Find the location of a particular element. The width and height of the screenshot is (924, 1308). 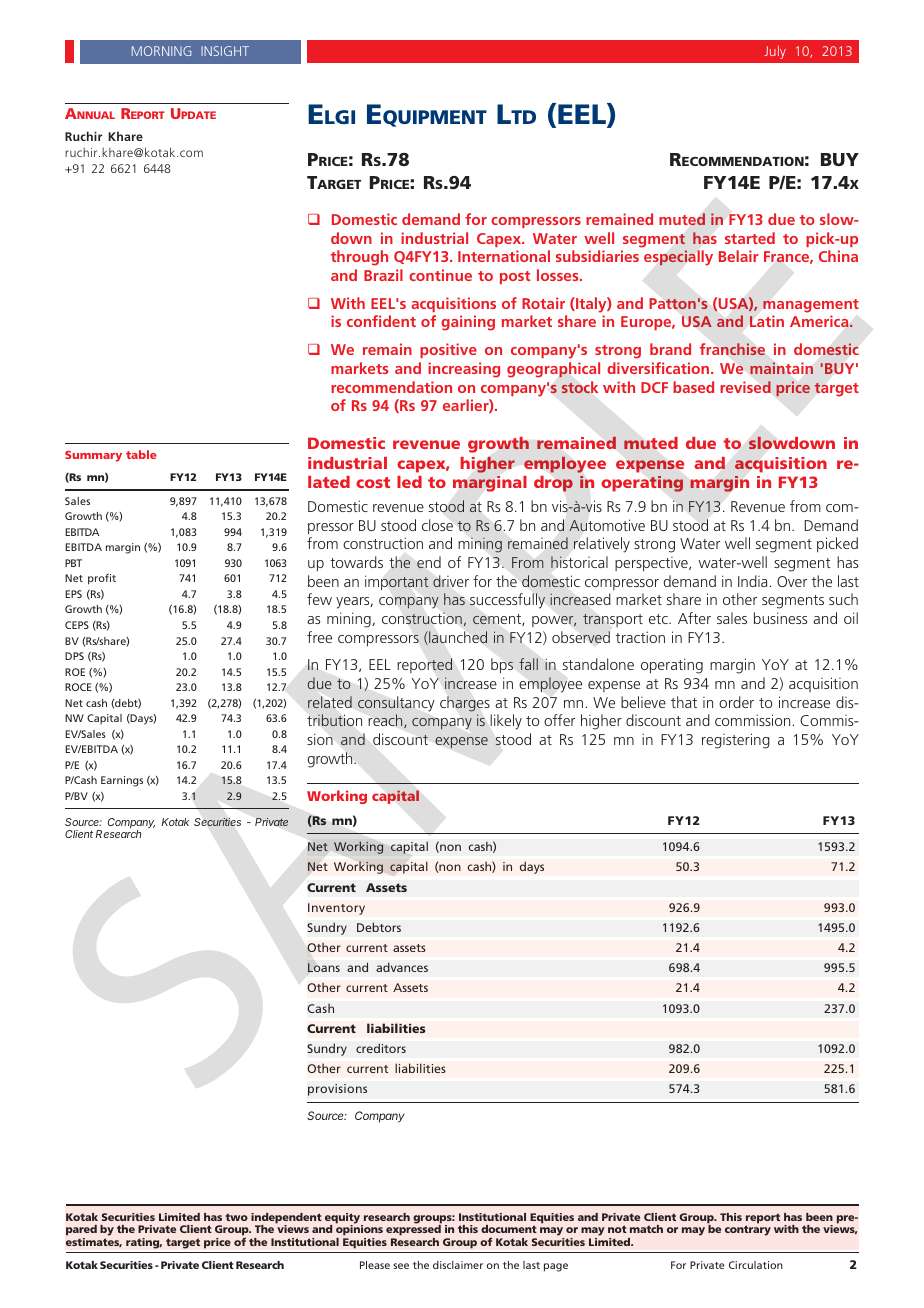

July is located at coordinates (775, 52).
